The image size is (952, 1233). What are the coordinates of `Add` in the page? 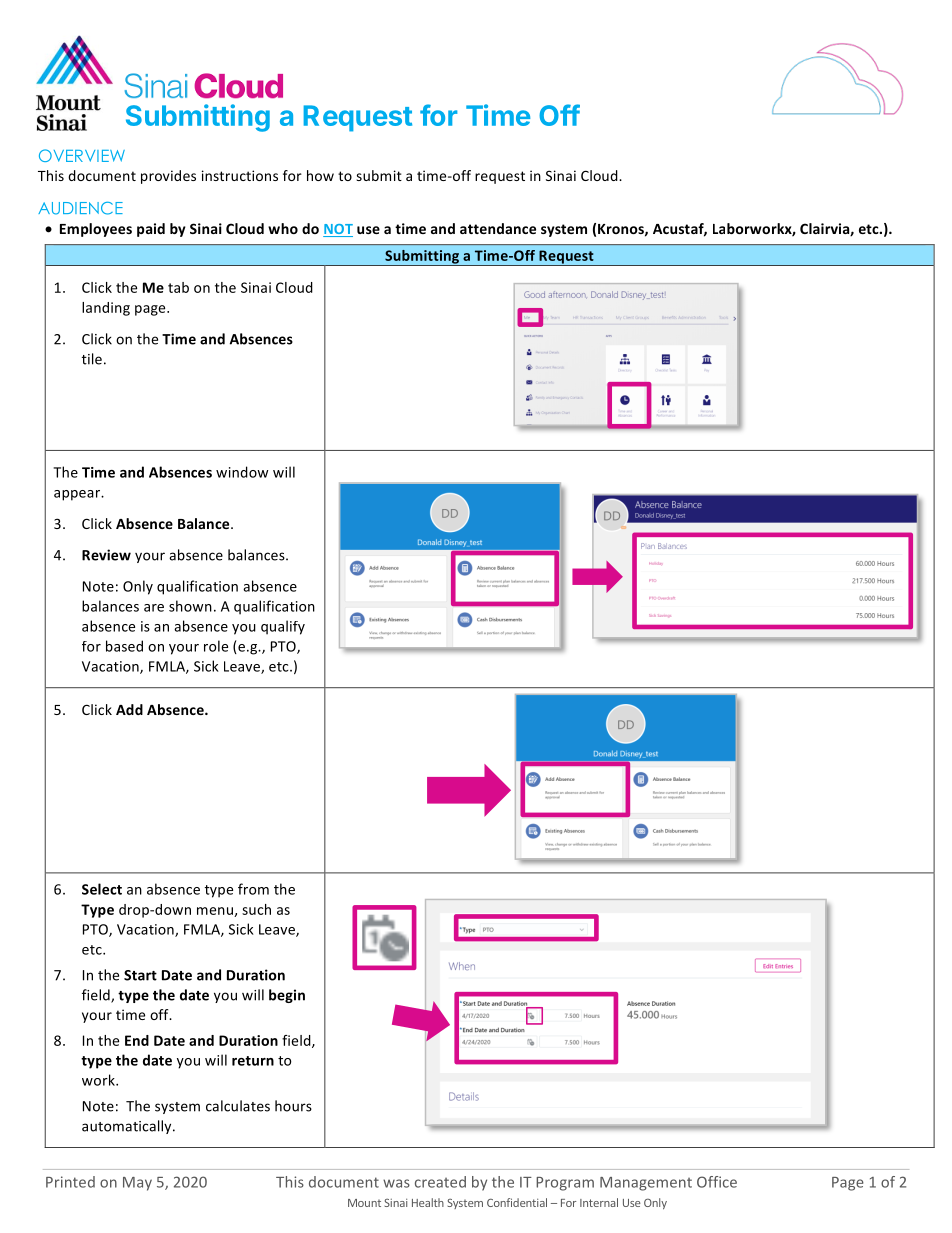 It's located at (129, 709).
